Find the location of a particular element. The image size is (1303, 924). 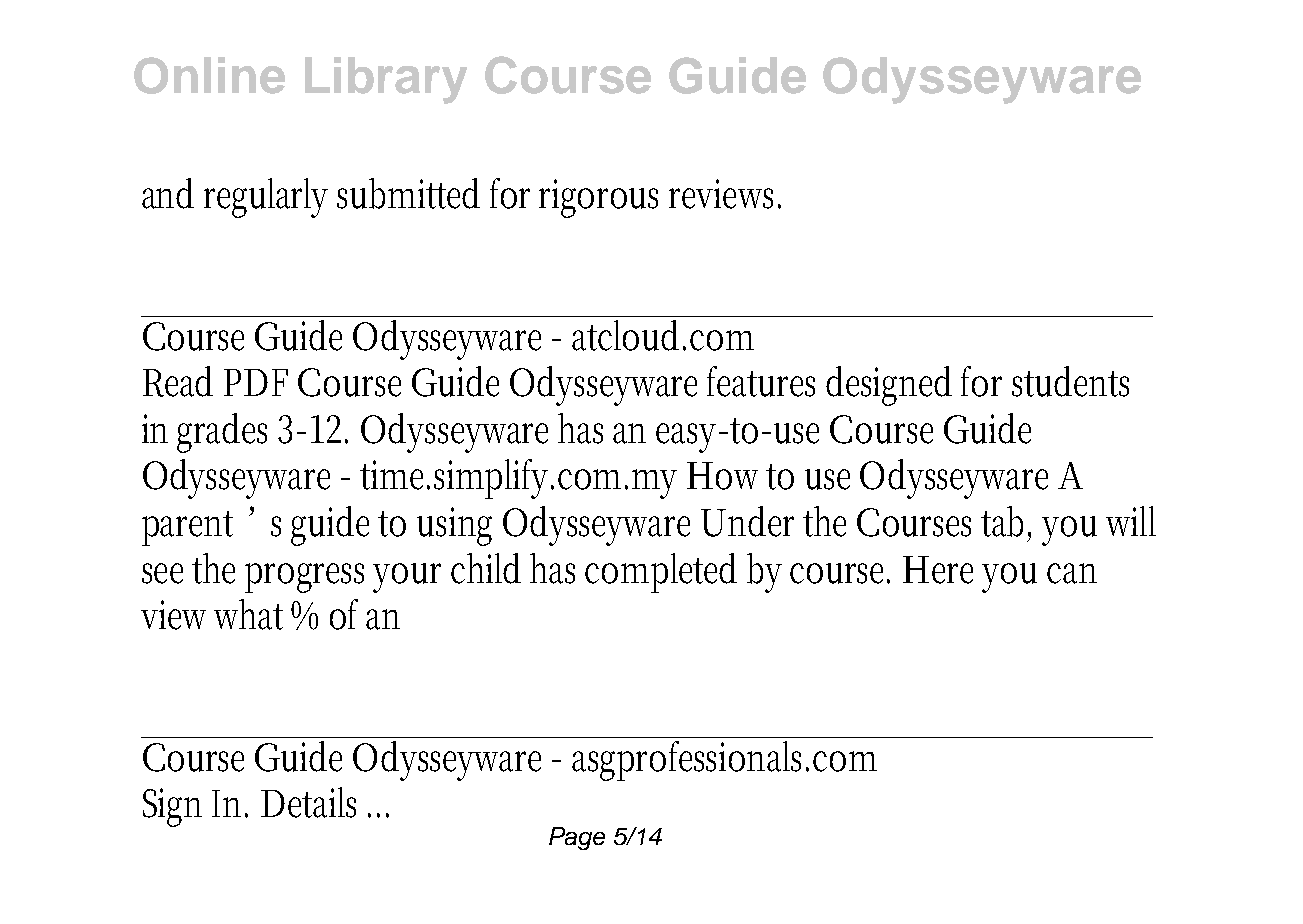

completed is located at coordinates (661, 573).
